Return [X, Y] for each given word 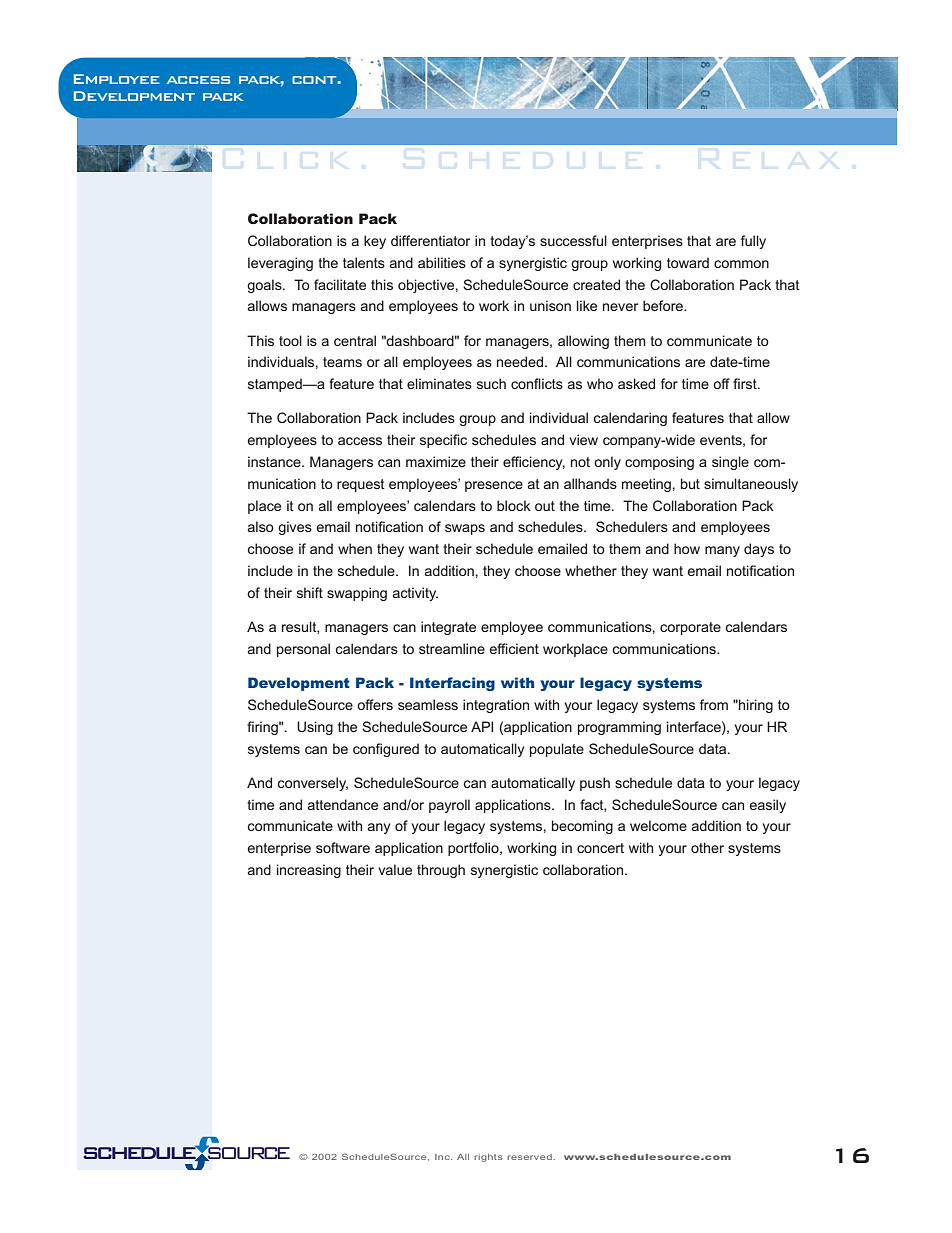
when [355, 548]
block [514, 505]
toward [688, 262]
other [707, 847]
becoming [582, 827]
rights [488, 1158]
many [722, 551]
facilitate [340, 284]
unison [550, 305]
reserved [530, 1157]
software [343, 847]
